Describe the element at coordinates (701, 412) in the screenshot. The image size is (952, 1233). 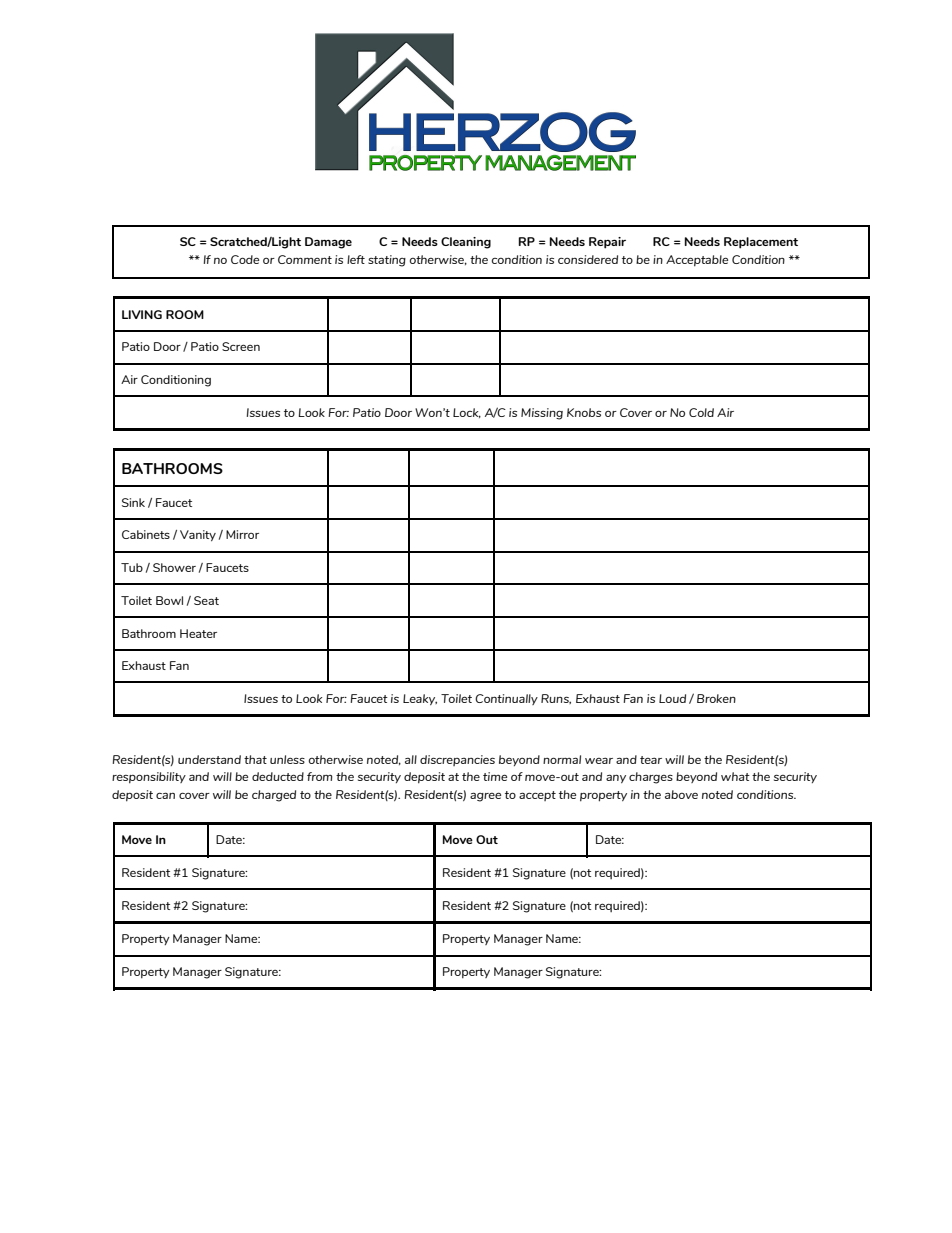
I see `Cold` at that location.
